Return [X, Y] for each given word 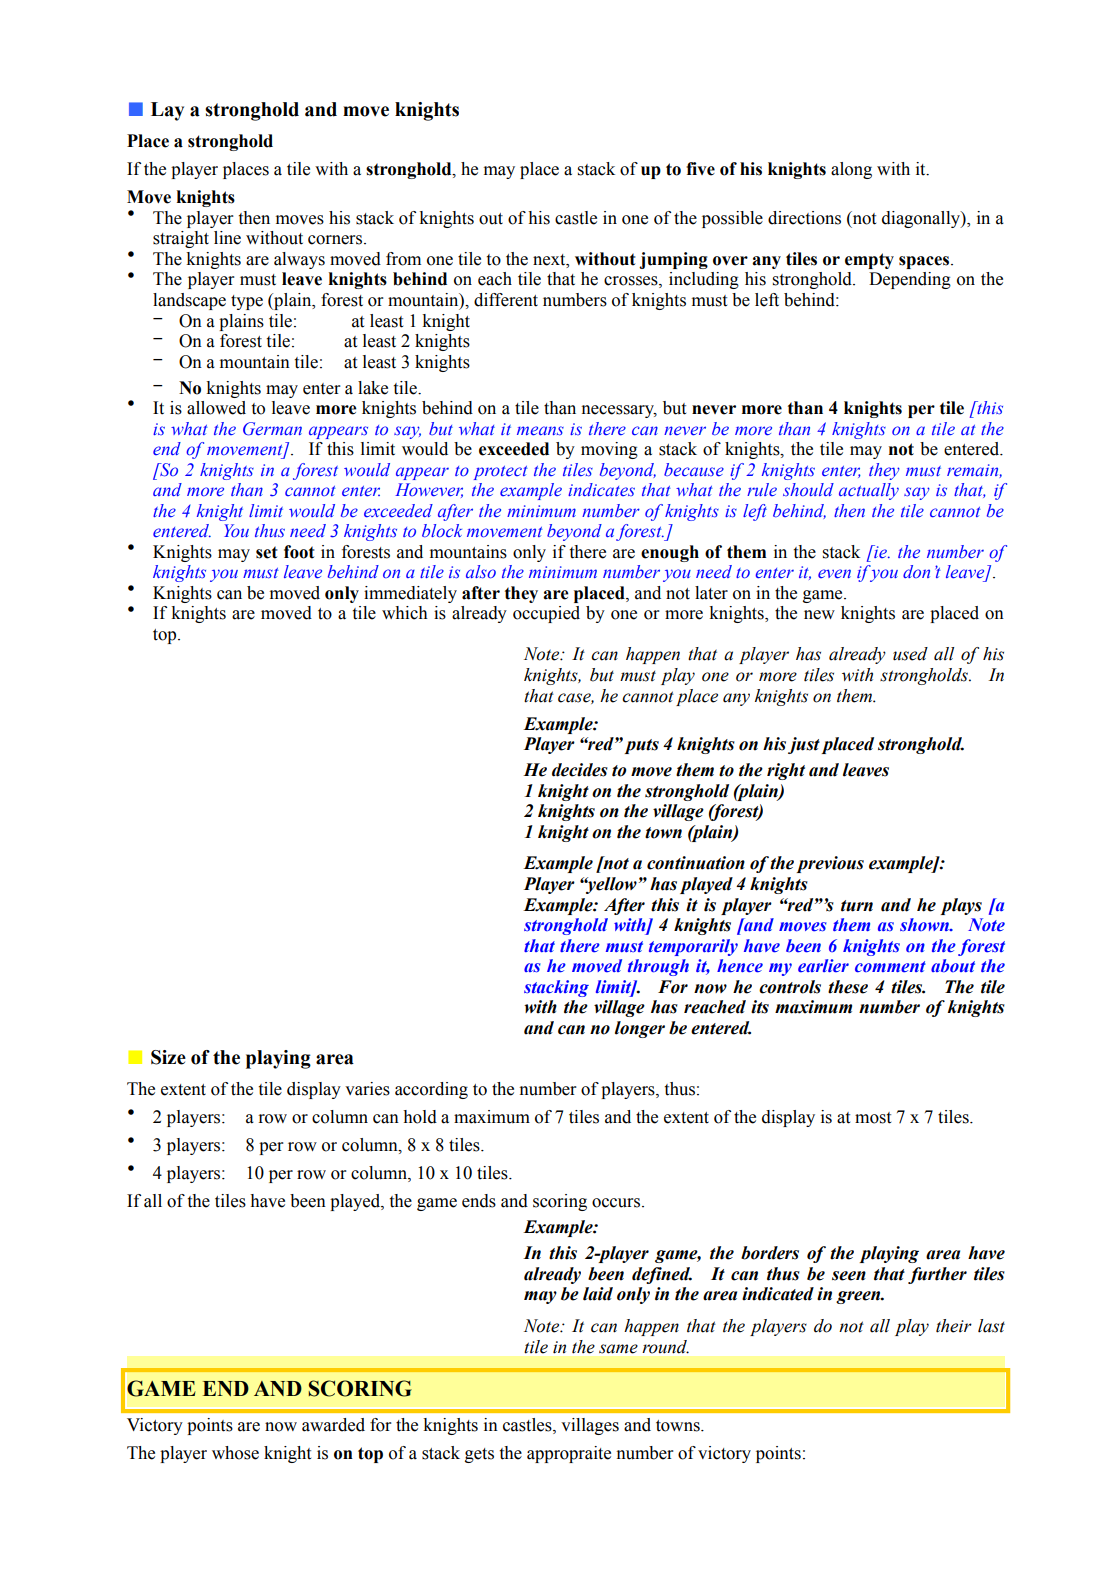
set [267, 552]
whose [235, 1453]
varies [367, 1089]
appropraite [569, 1454]
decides [580, 770]
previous [830, 864]
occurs [617, 1203]
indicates [601, 489]
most [873, 1118]
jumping [673, 260]
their [954, 1326]
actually [869, 491]
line [227, 238]
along [851, 170]
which [405, 613]
